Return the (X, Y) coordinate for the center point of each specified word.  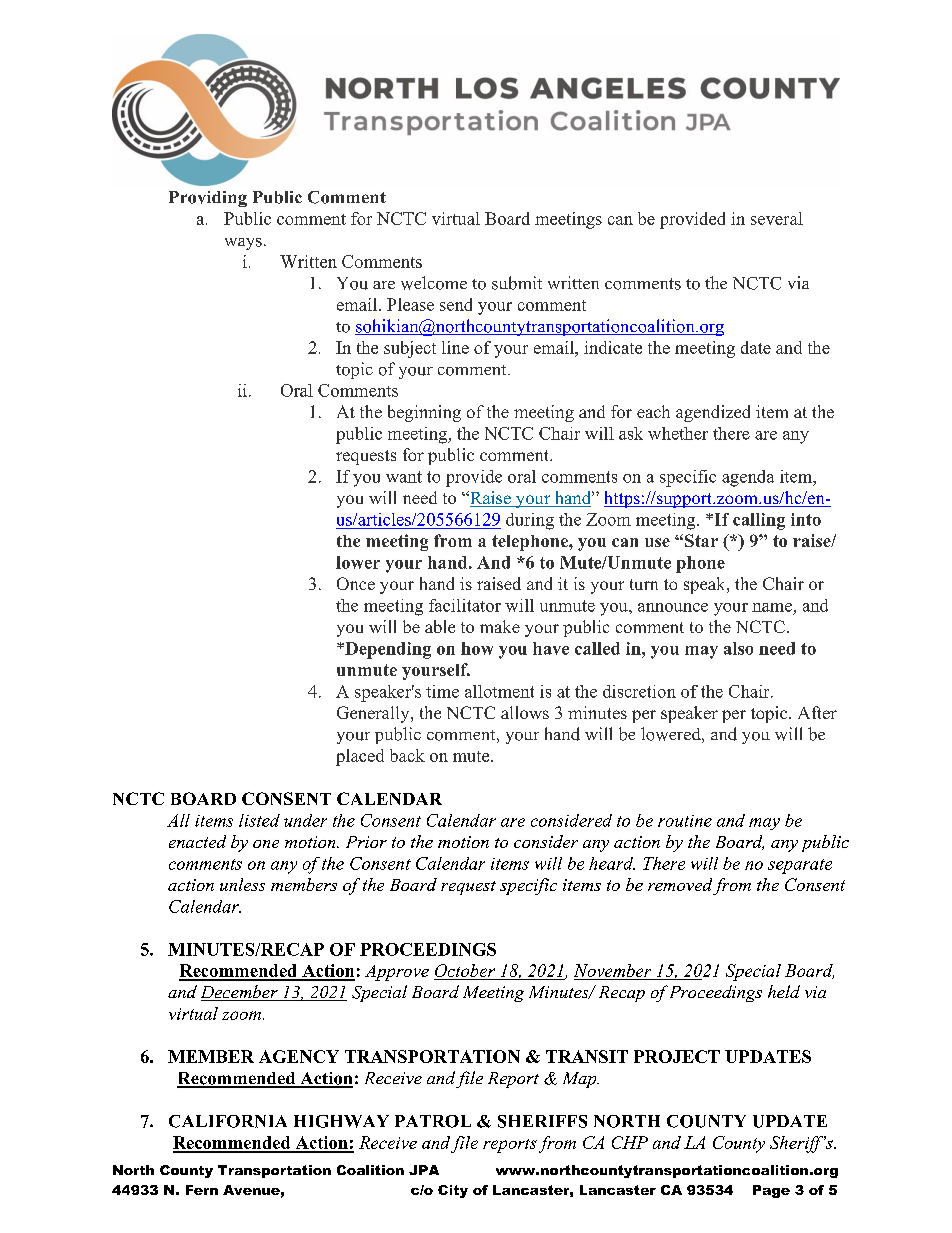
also (738, 648)
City (453, 1191)
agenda (748, 478)
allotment (499, 691)
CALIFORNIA (228, 1121)
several (777, 218)
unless (242, 884)
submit (517, 283)
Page (771, 1191)
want (404, 477)
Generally (374, 714)
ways (243, 244)
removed (680, 884)
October (466, 972)
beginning (424, 413)
